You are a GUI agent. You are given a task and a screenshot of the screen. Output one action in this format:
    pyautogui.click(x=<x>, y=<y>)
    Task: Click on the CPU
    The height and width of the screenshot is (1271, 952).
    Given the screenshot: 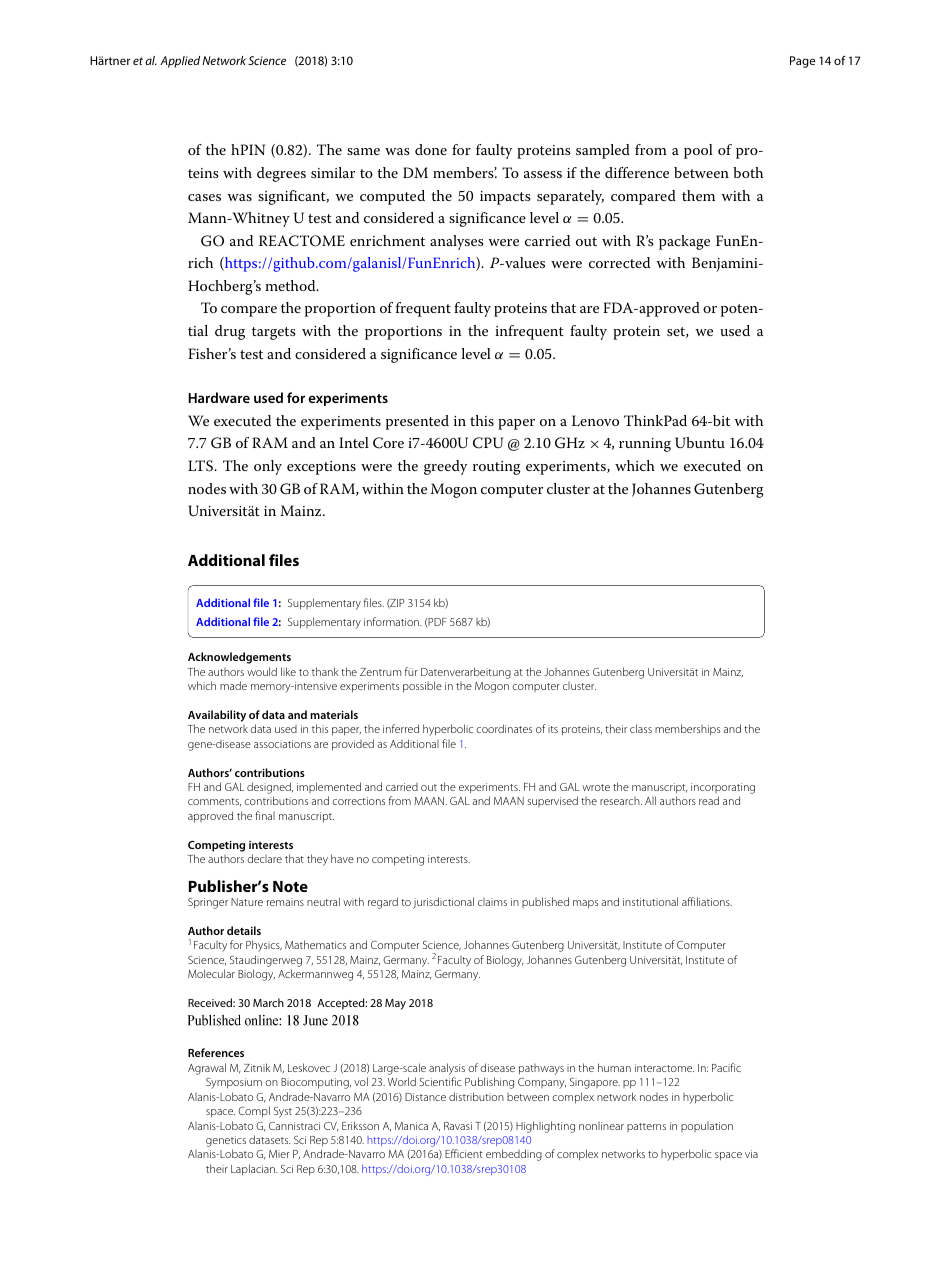 What is the action you would take?
    pyautogui.click(x=488, y=443)
